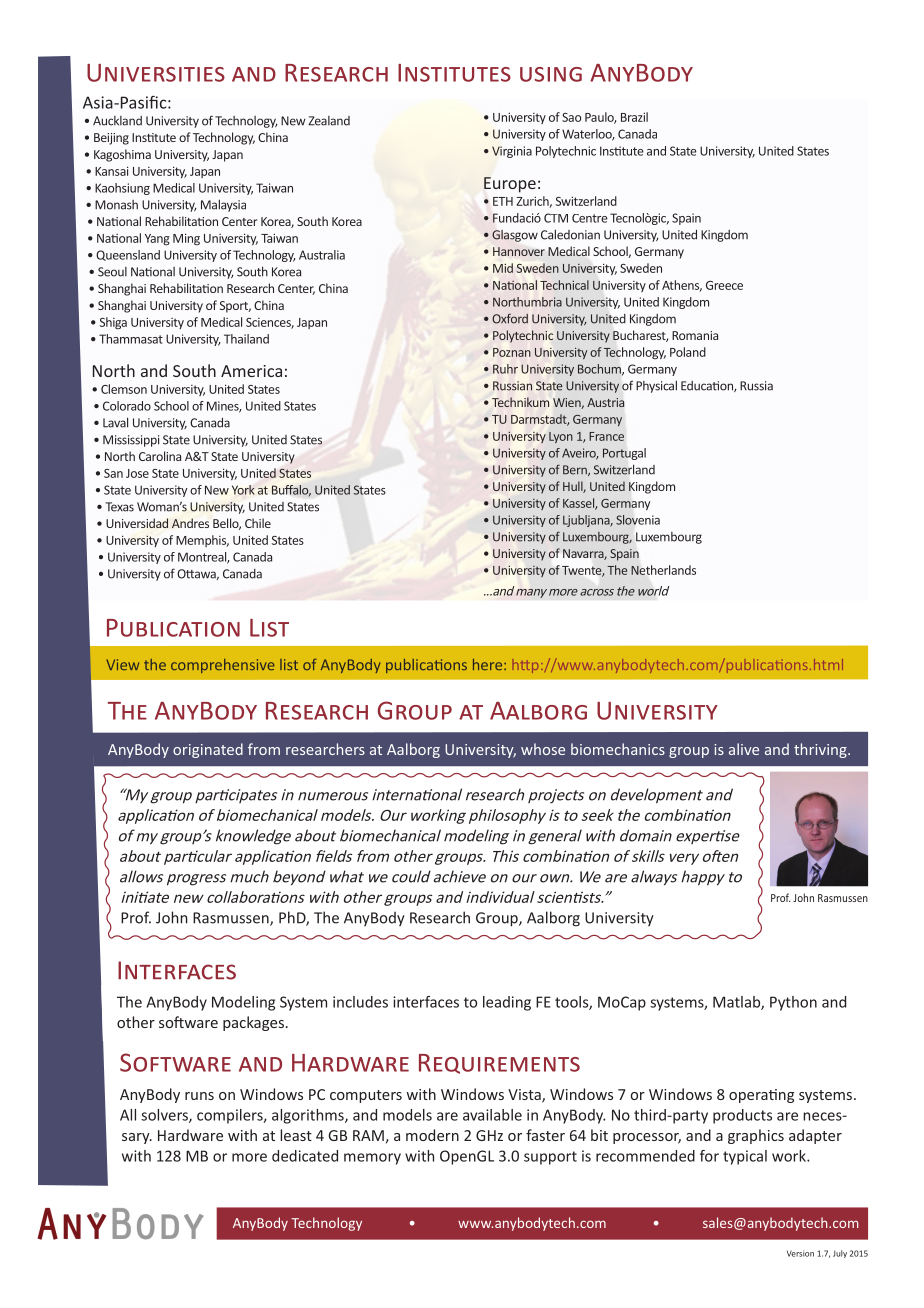 This document has height=1308, width=924. Describe the element at coordinates (512, 152) in the document. I see `Virginia` at that location.
